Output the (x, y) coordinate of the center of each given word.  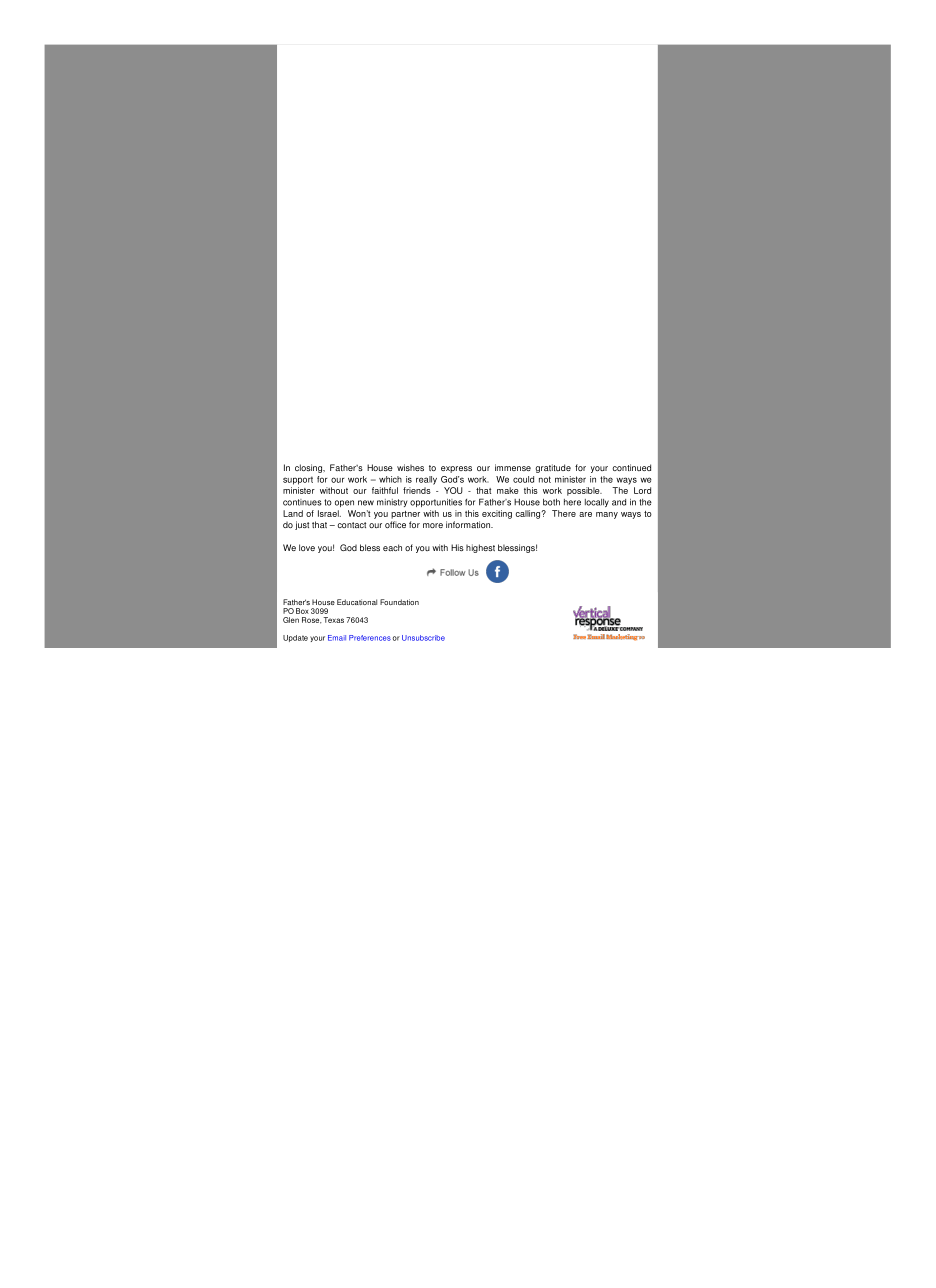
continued (631, 467)
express (456, 469)
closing (309, 468)
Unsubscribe (423, 638)
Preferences (370, 638)
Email (337, 638)
